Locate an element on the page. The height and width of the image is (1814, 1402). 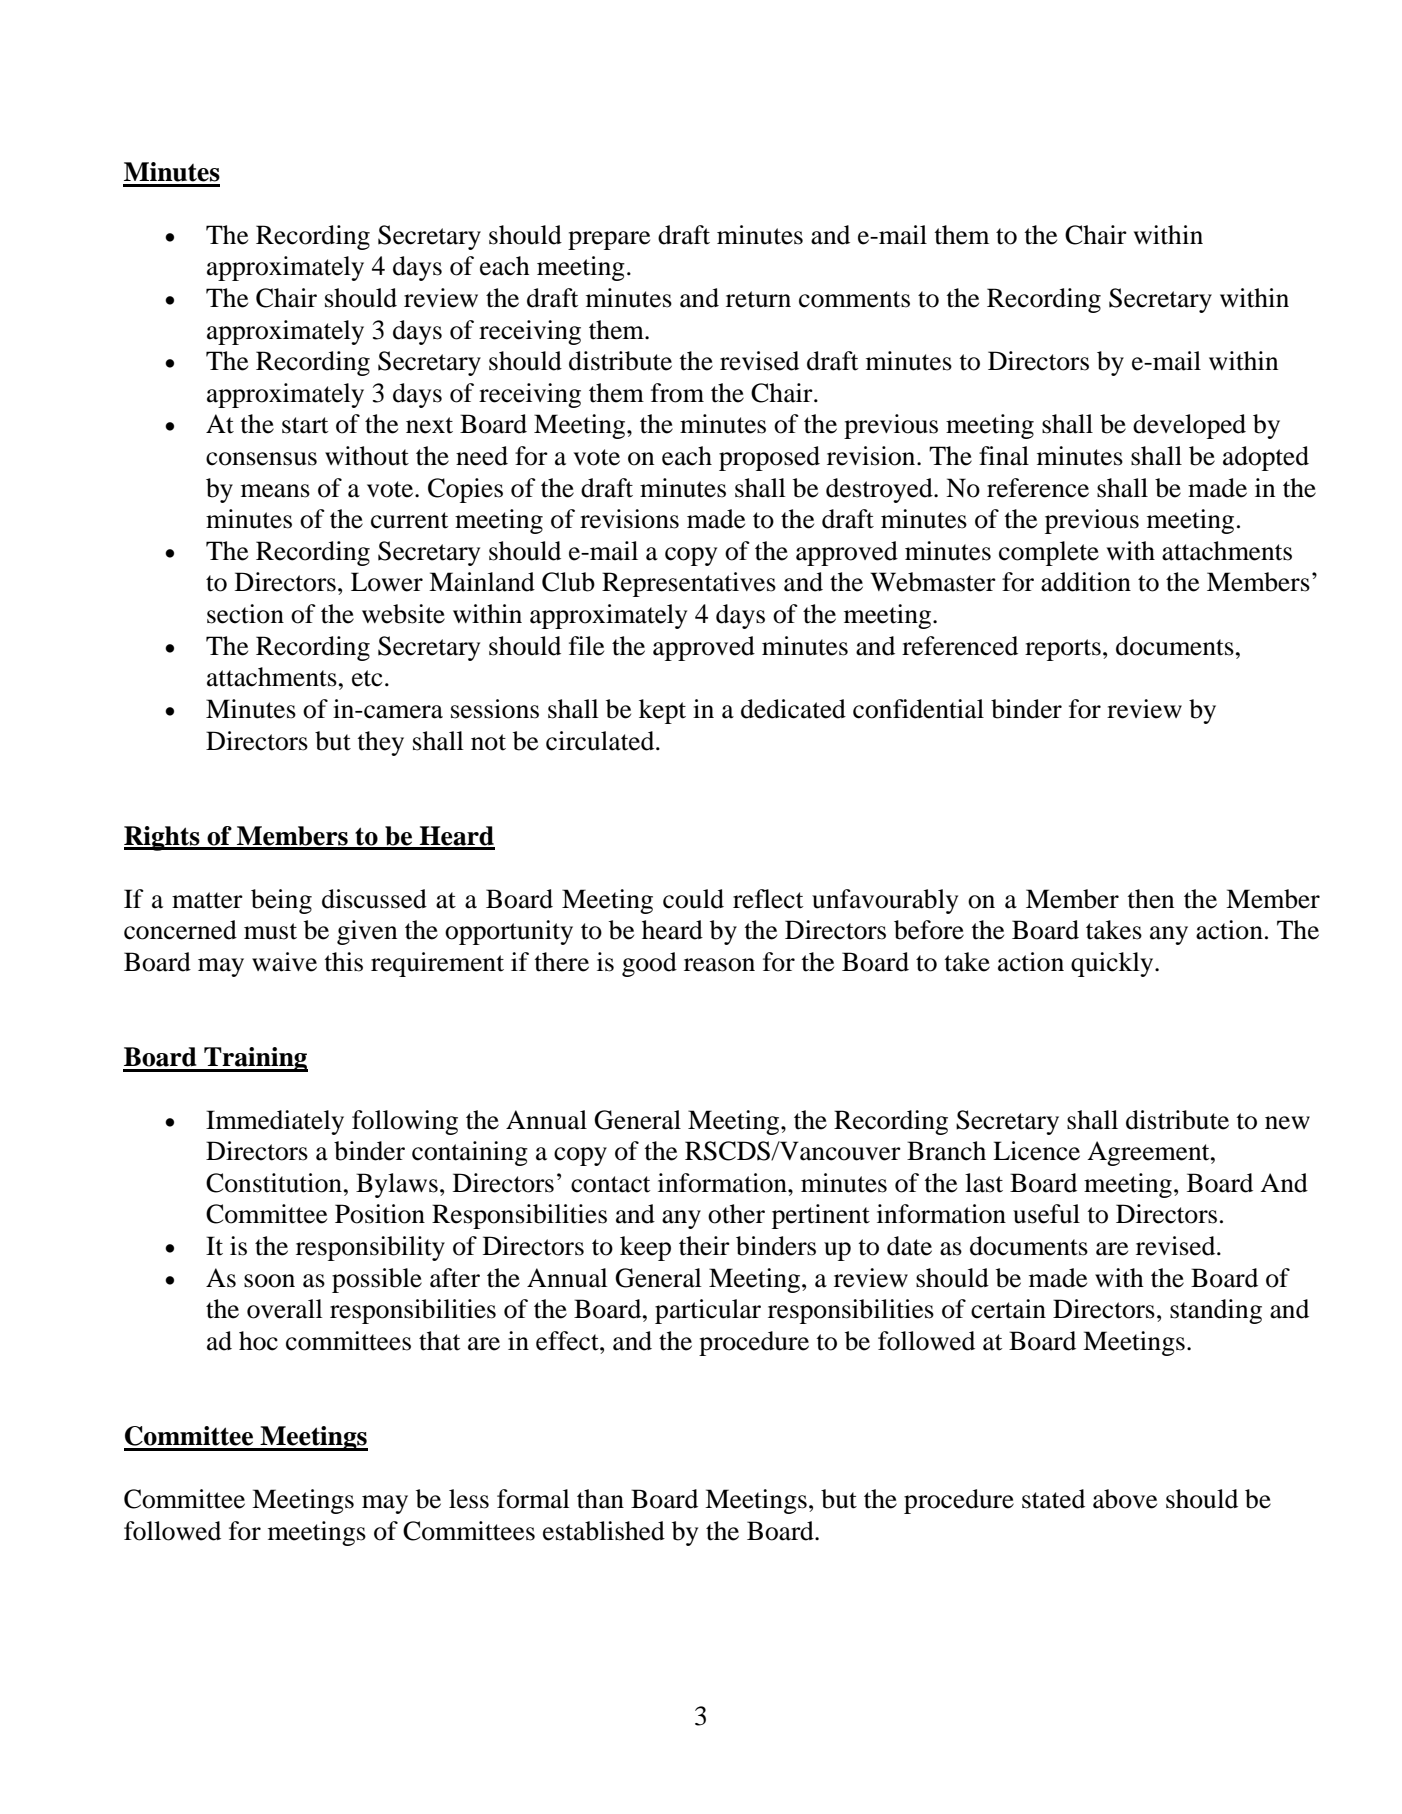
Agreement is located at coordinates (1149, 1153).
